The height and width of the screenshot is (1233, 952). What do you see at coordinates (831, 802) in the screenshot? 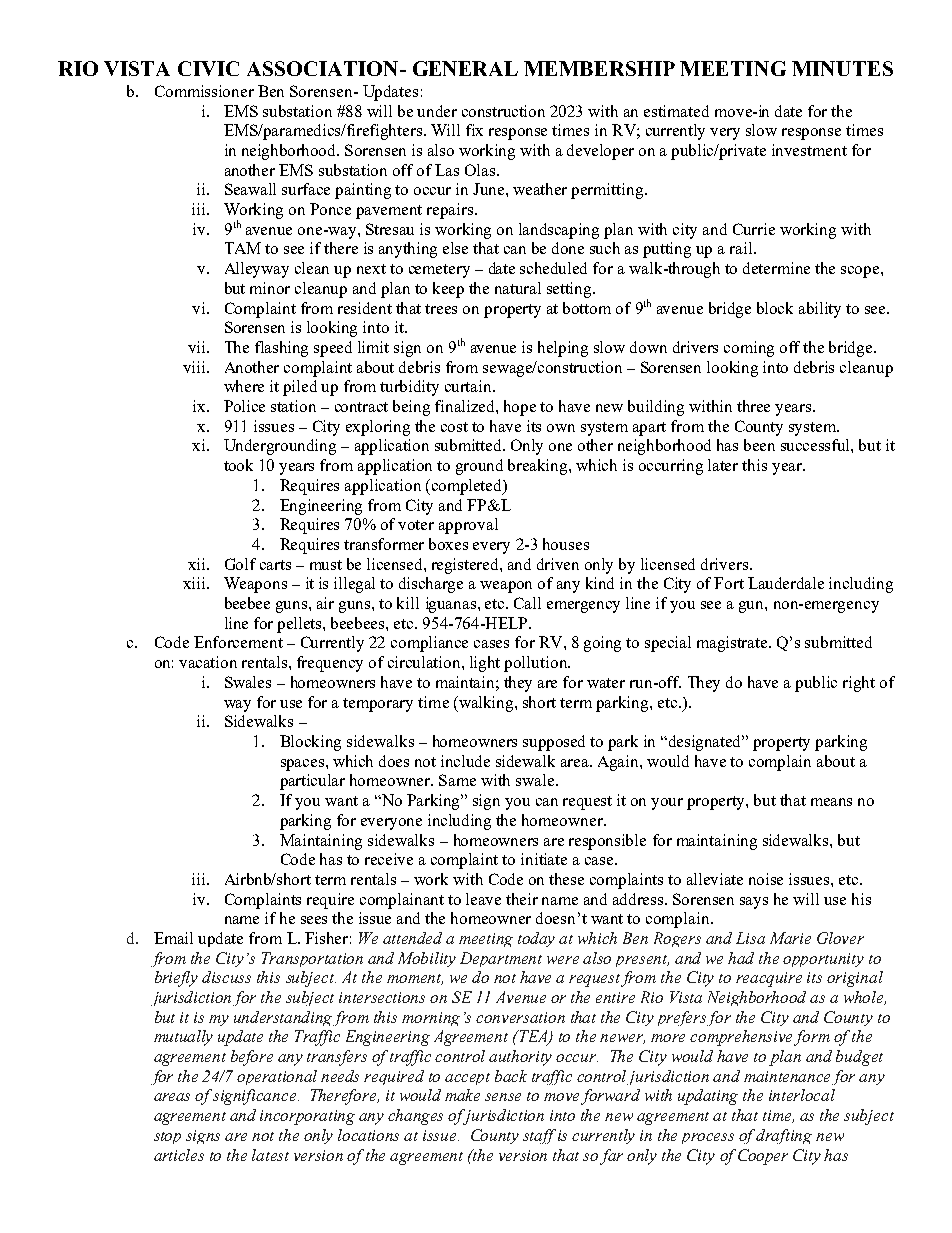
I see `means` at bounding box center [831, 802].
